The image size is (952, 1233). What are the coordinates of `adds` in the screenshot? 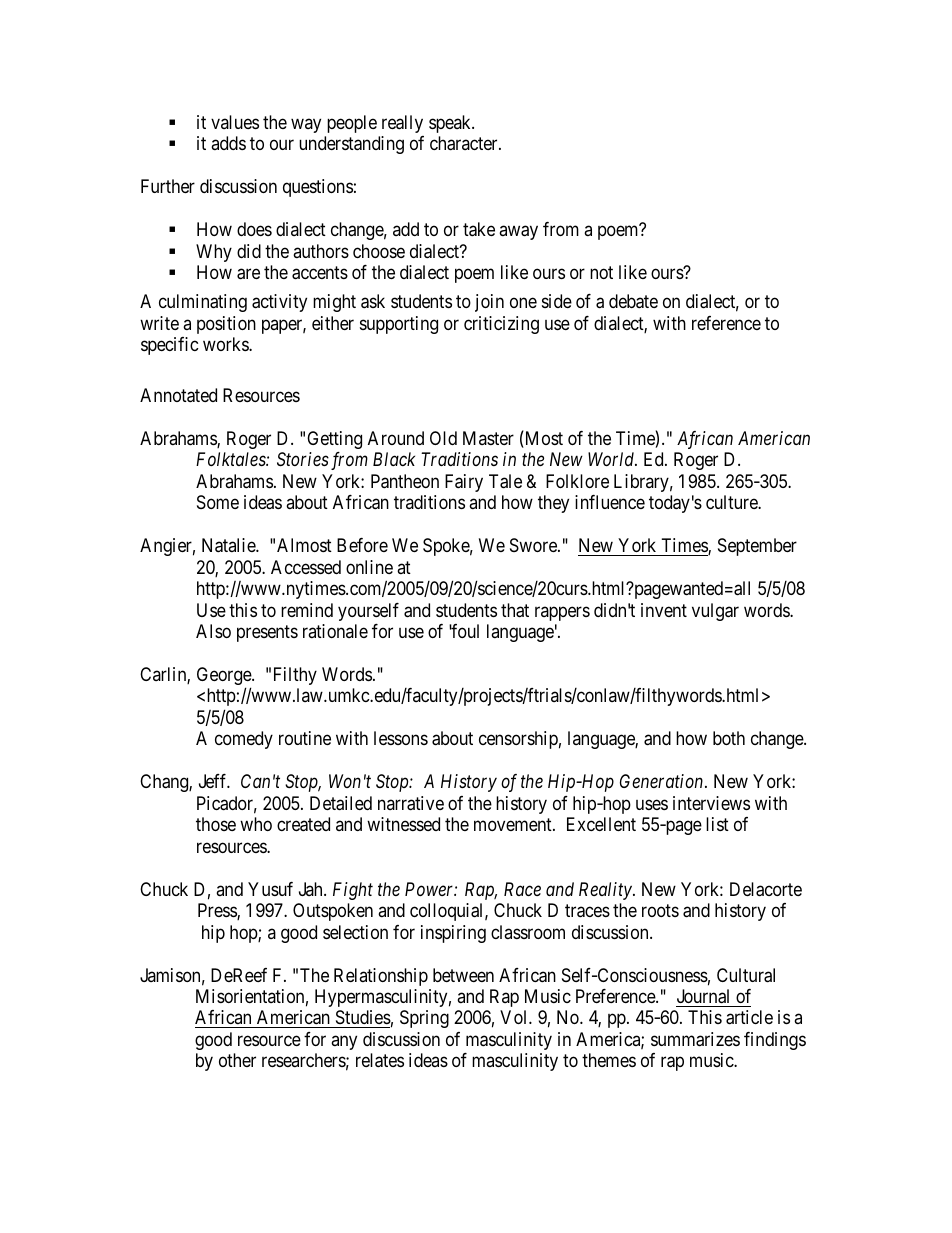 It's located at (228, 143).
